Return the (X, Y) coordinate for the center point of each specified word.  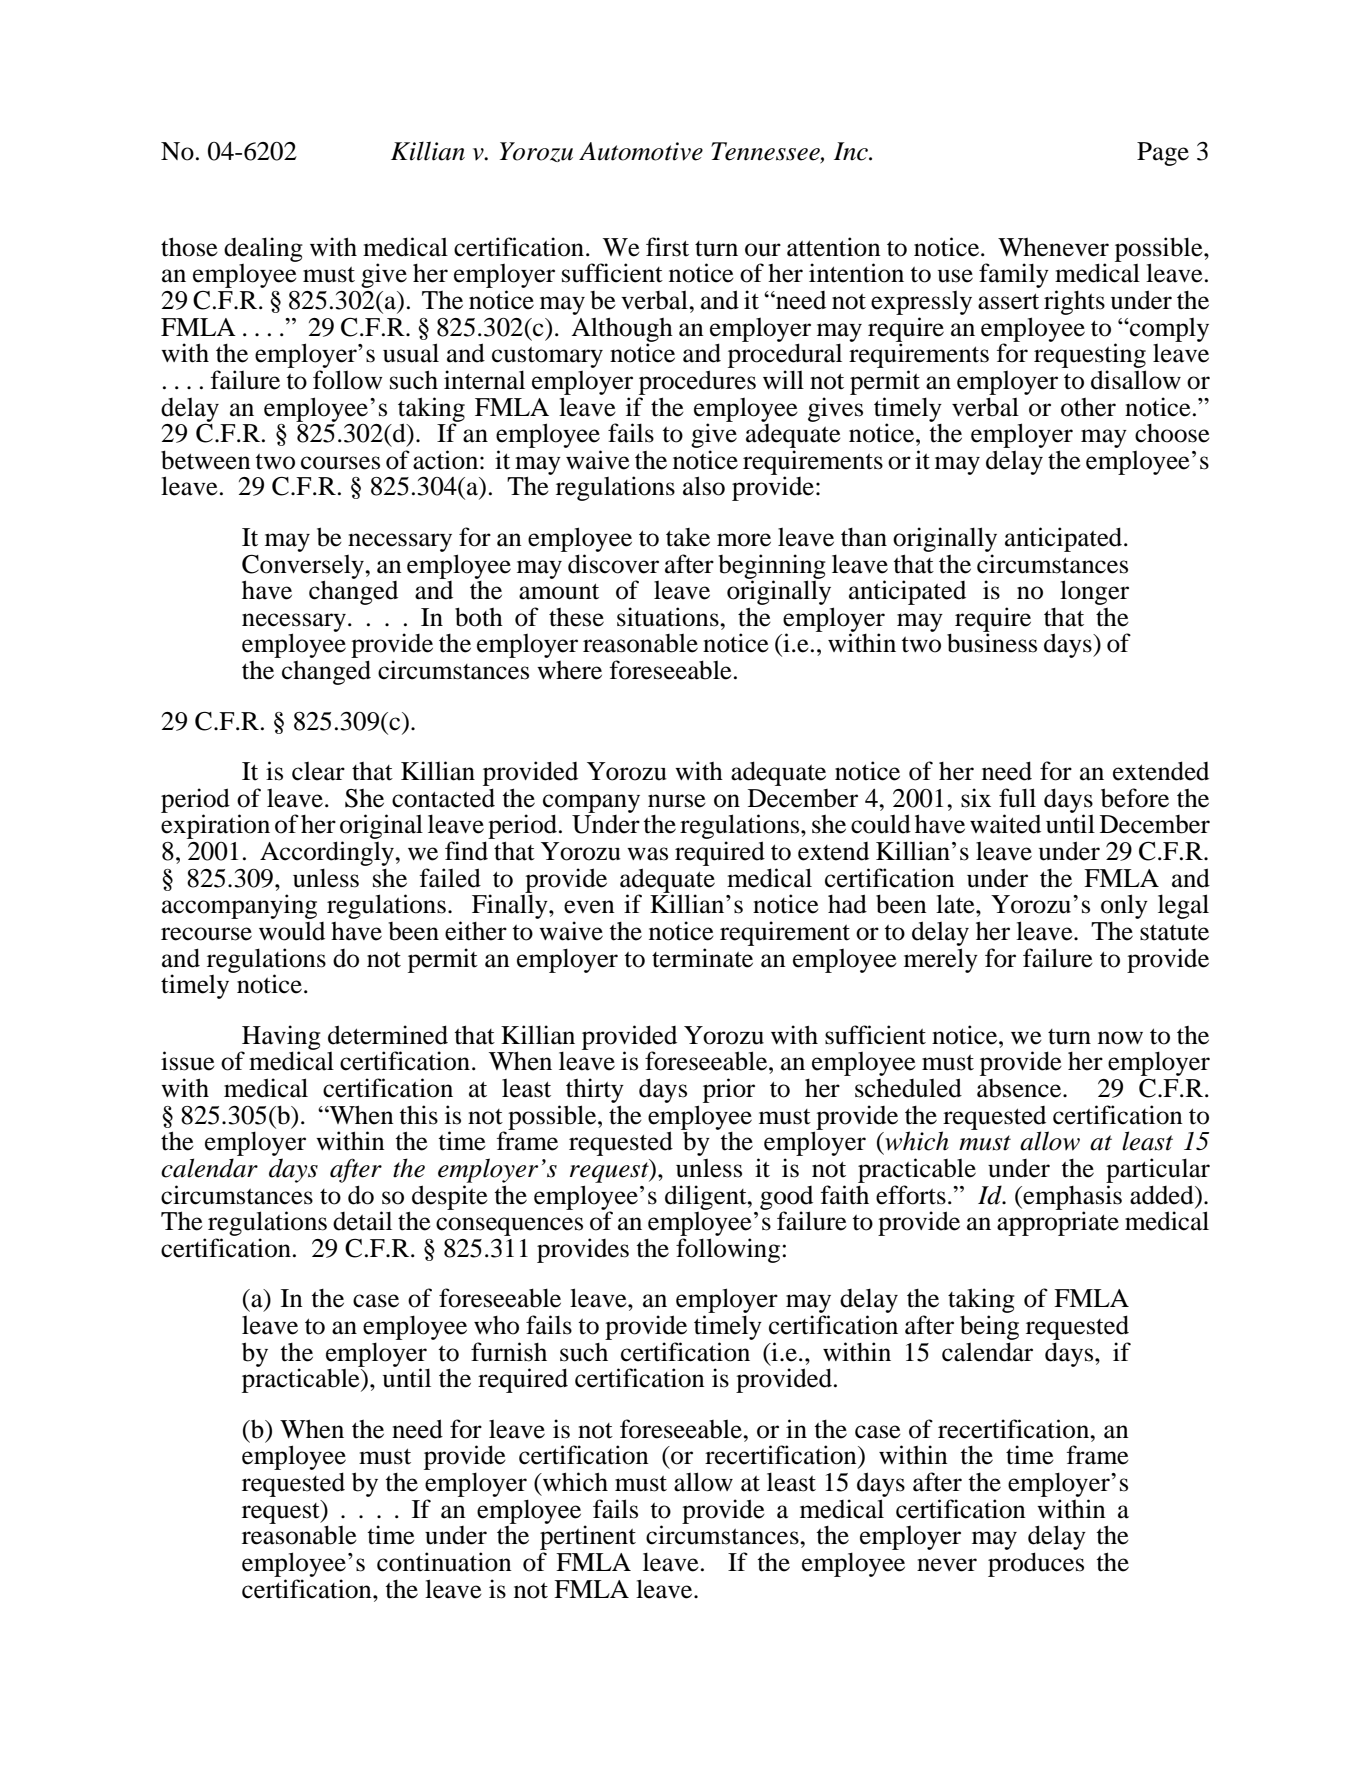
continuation (444, 1562)
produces (1036, 1564)
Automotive (641, 151)
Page (1163, 154)
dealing (263, 249)
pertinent (588, 1538)
